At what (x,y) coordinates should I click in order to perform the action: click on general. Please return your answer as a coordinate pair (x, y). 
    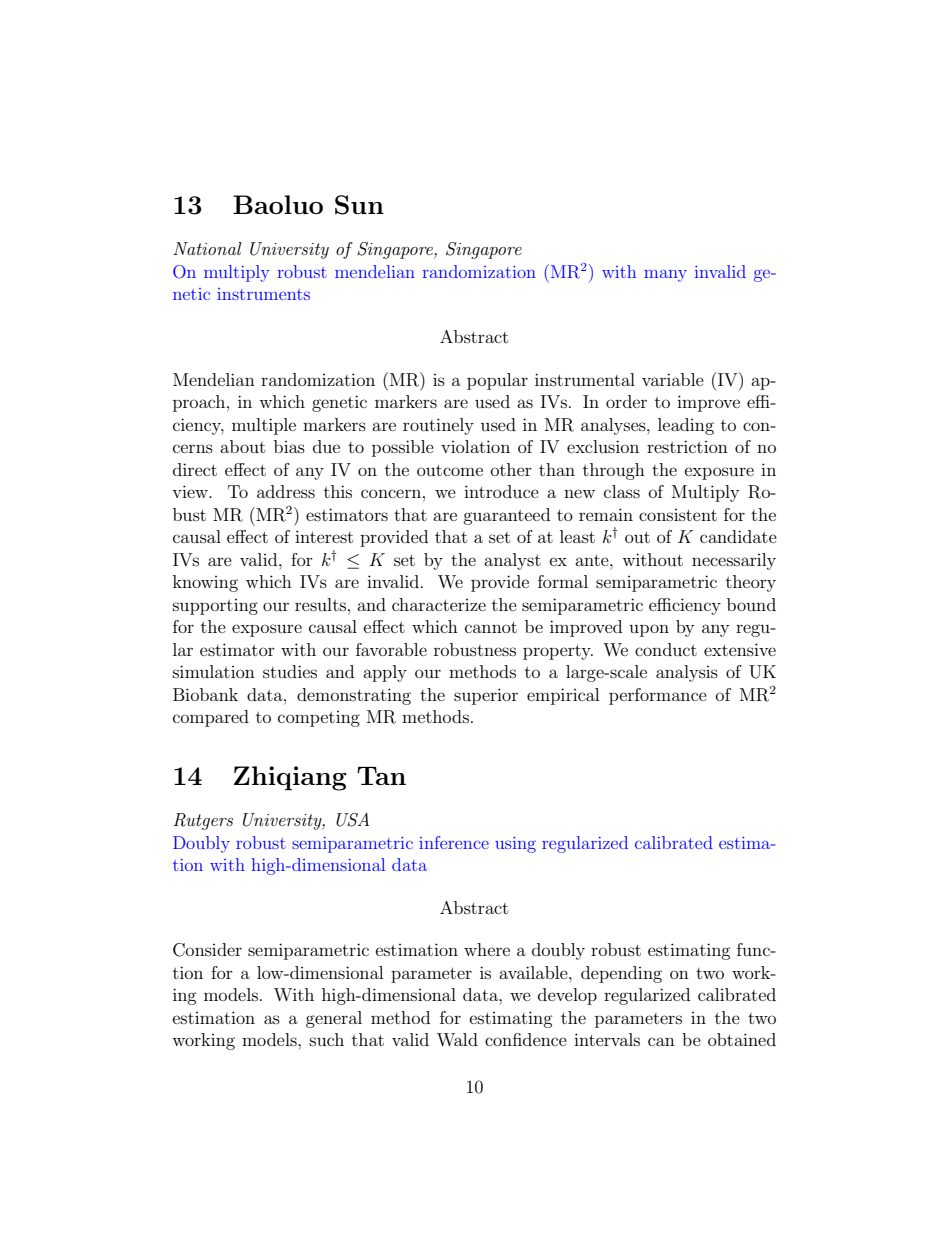
    Looking at the image, I should click on (334, 1019).
